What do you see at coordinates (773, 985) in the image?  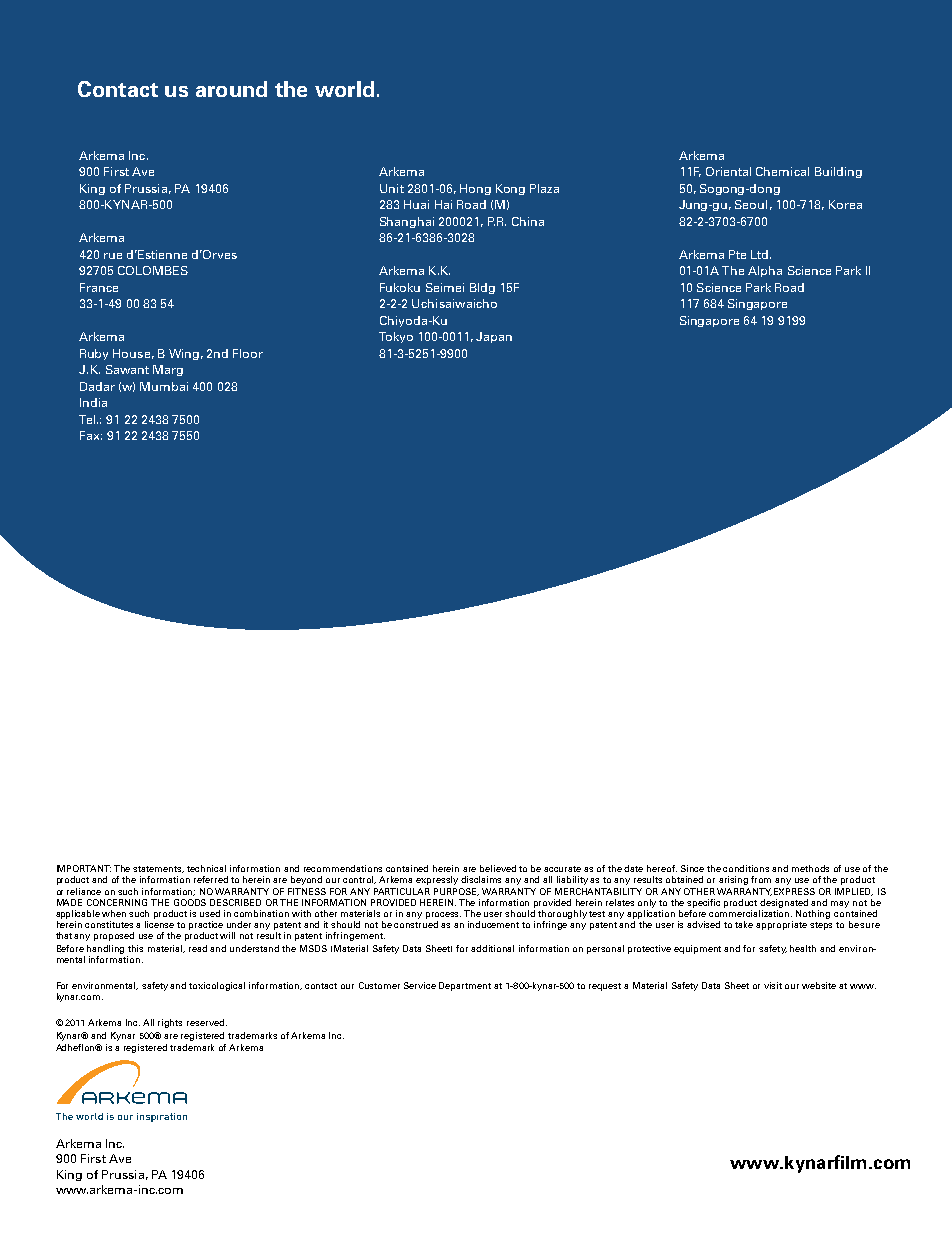 I see `visit` at bounding box center [773, 985].
